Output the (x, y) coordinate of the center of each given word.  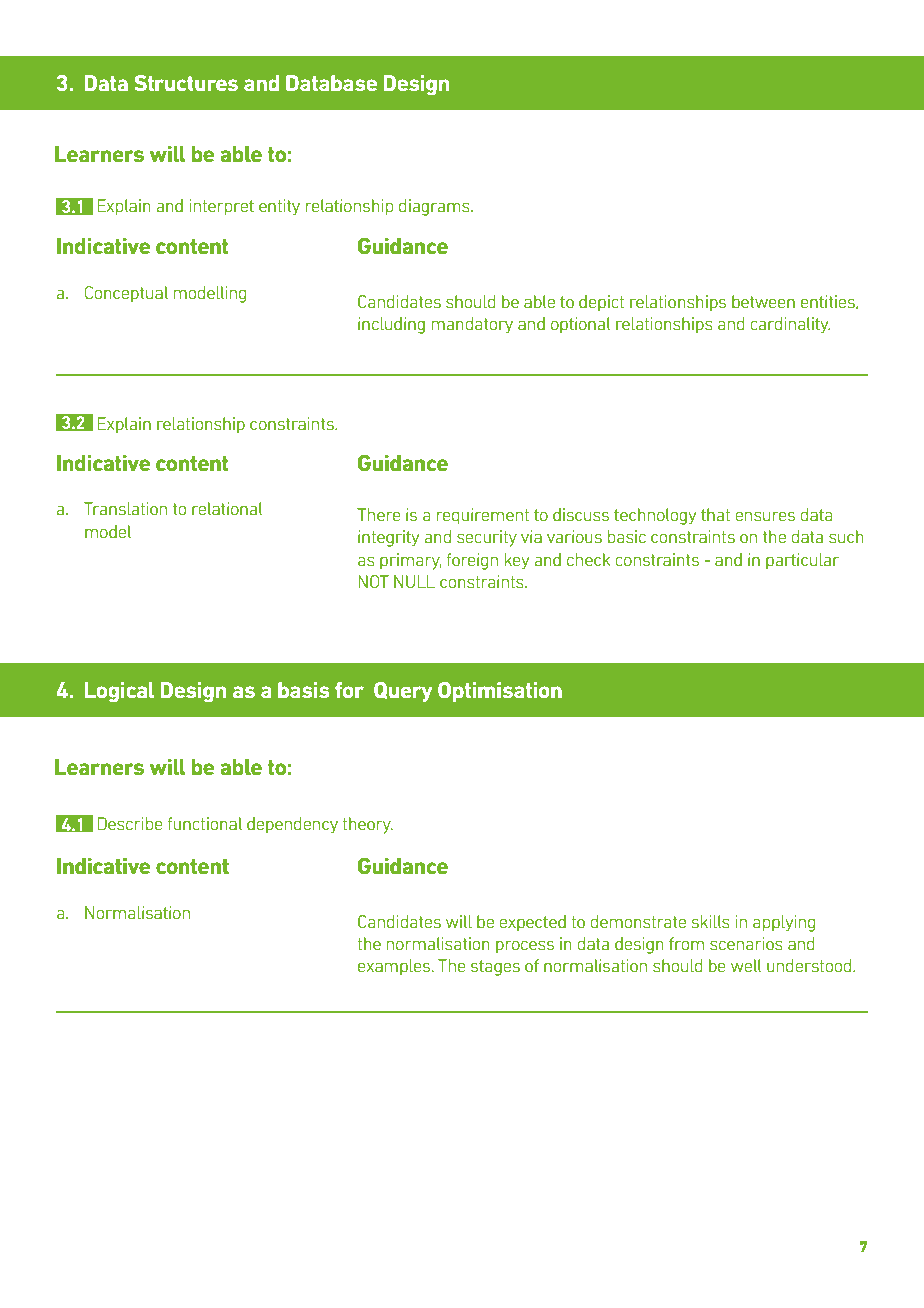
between (763, 301)
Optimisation (500, 692)
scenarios (746, 943)
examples (394, 967)
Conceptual (126, 294)
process (525, 947)
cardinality (790, 325)
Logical (119, 692)
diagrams (435, 207)
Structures (186, 83)
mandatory (472, 325)
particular (802, 561)
